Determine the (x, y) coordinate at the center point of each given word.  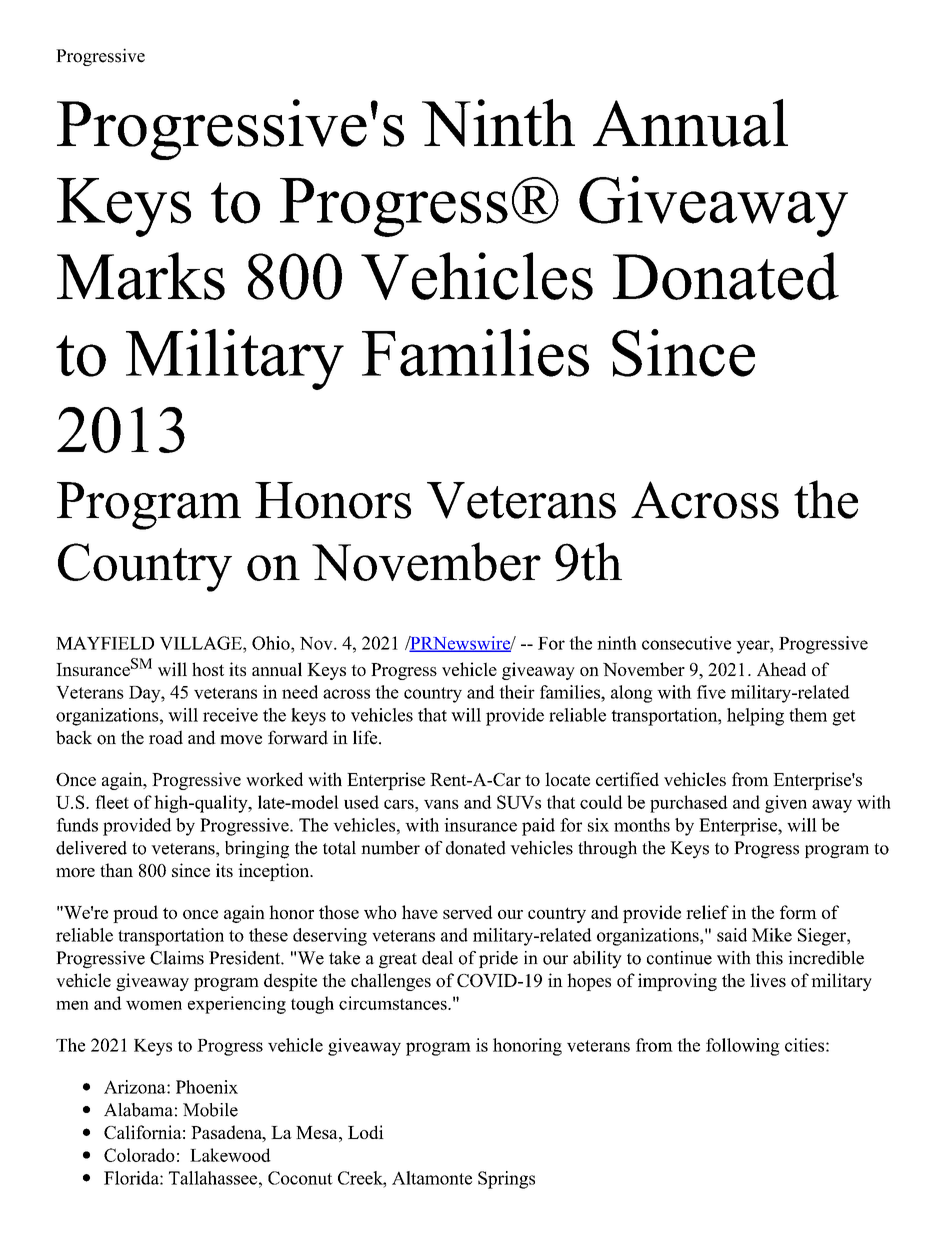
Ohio (272, 643)
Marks (141, 276)
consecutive (686, 643)
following (743, 1047)
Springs (506, 1180)
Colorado (139, 1155)
